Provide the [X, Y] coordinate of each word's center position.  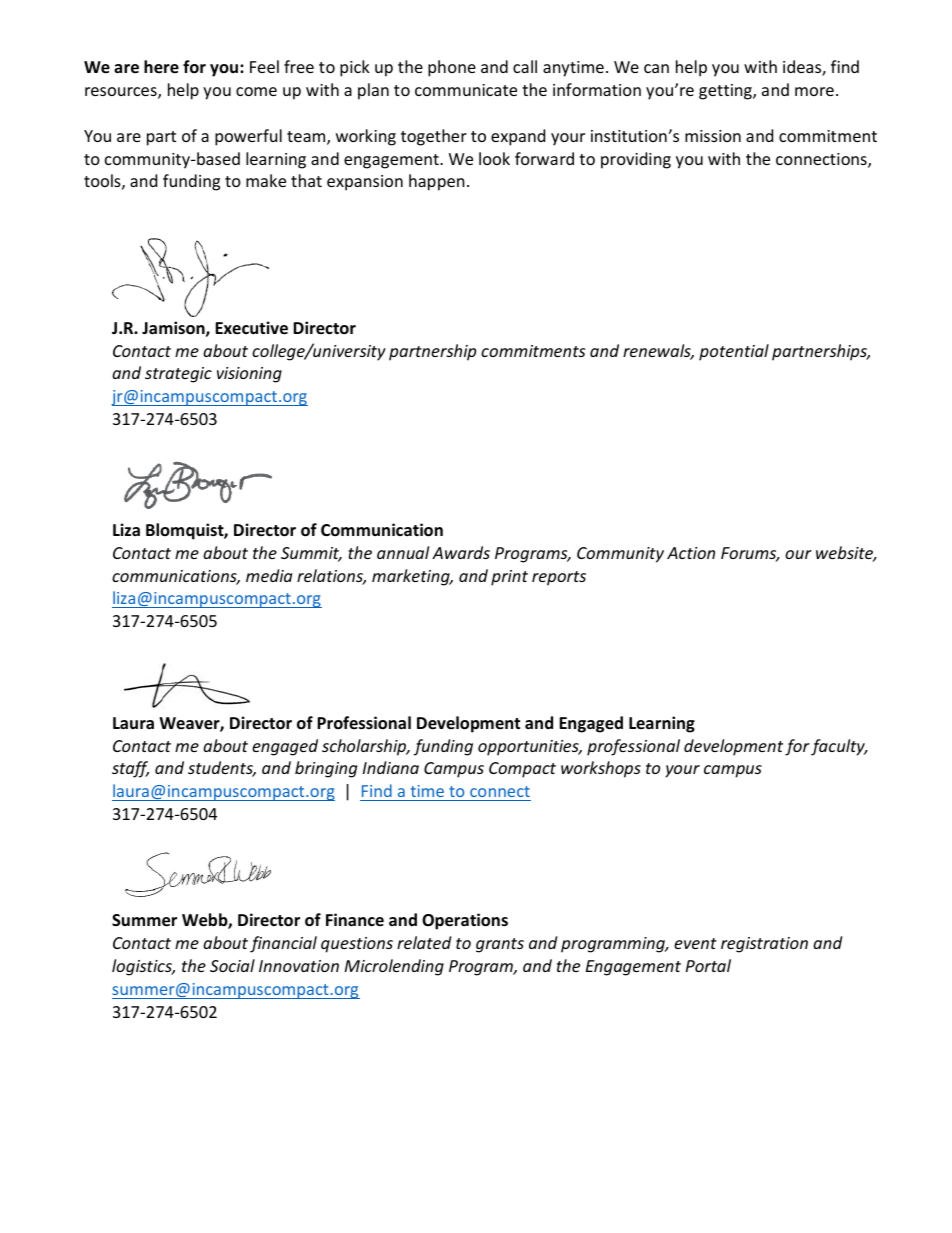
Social [232, 965]
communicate [466, 90]
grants [500, 945]
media [269, 575]
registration [764, 945]
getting [726, 92]
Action [691, 553]
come [256, 91]
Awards [461, 552]
